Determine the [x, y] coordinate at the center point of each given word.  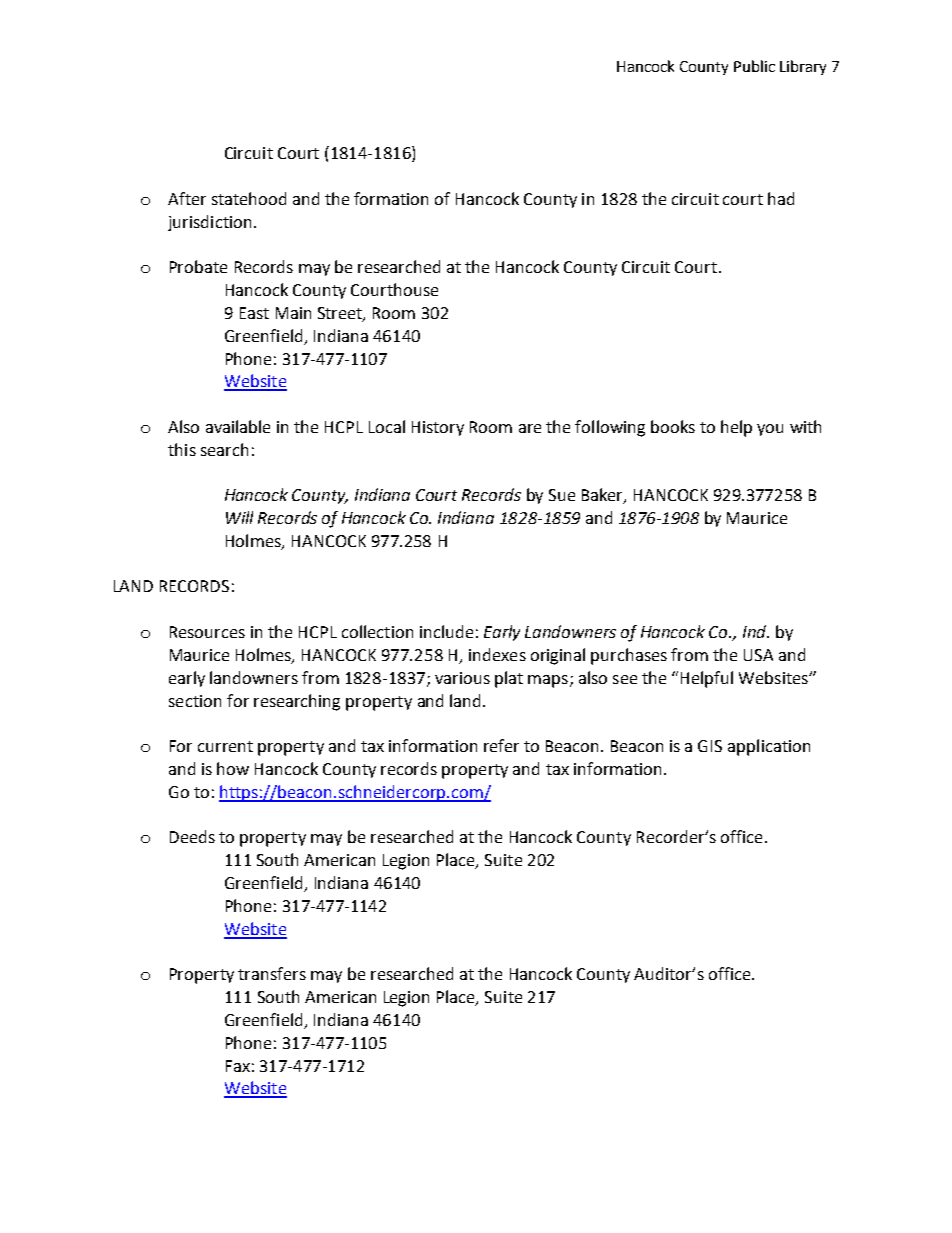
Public [754, 66]
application [769, 747]
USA [758, 655]
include [446, 631]
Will [239, 517]
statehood [249, 198]
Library [803, 67]
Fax [238, 1066]
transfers [272, 973]
